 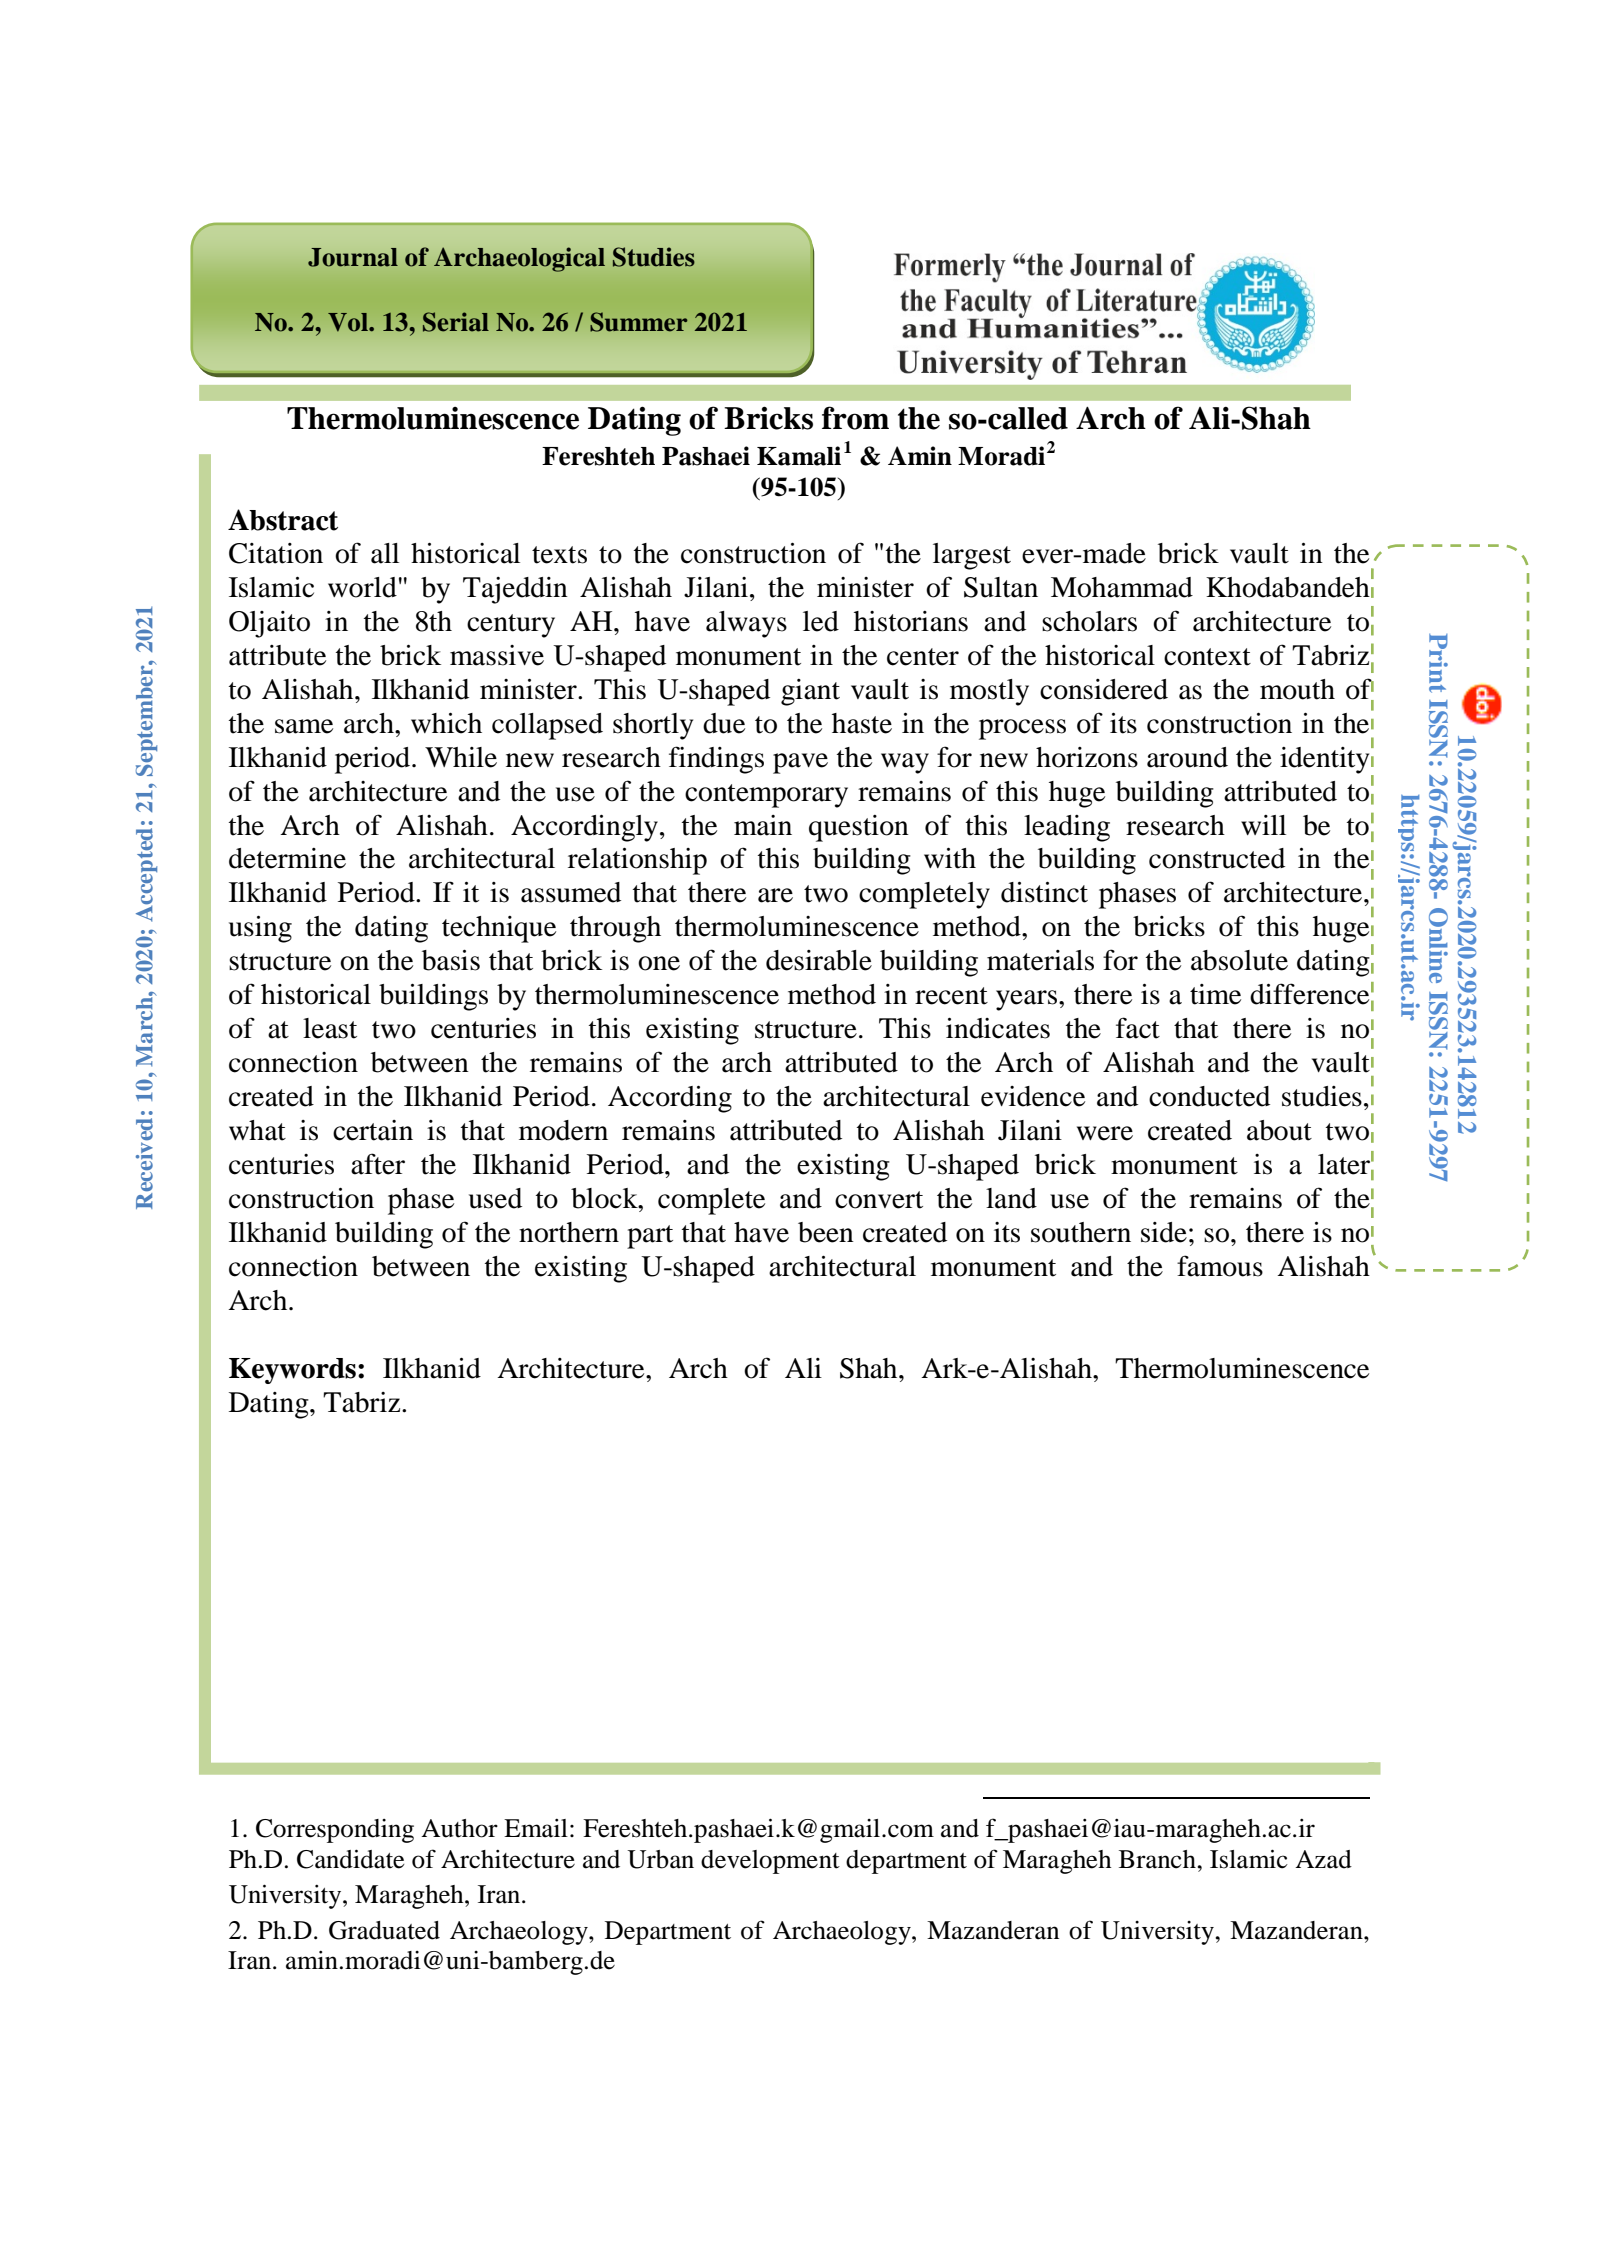 I want to click on development, so click(x=770, y=1862).
